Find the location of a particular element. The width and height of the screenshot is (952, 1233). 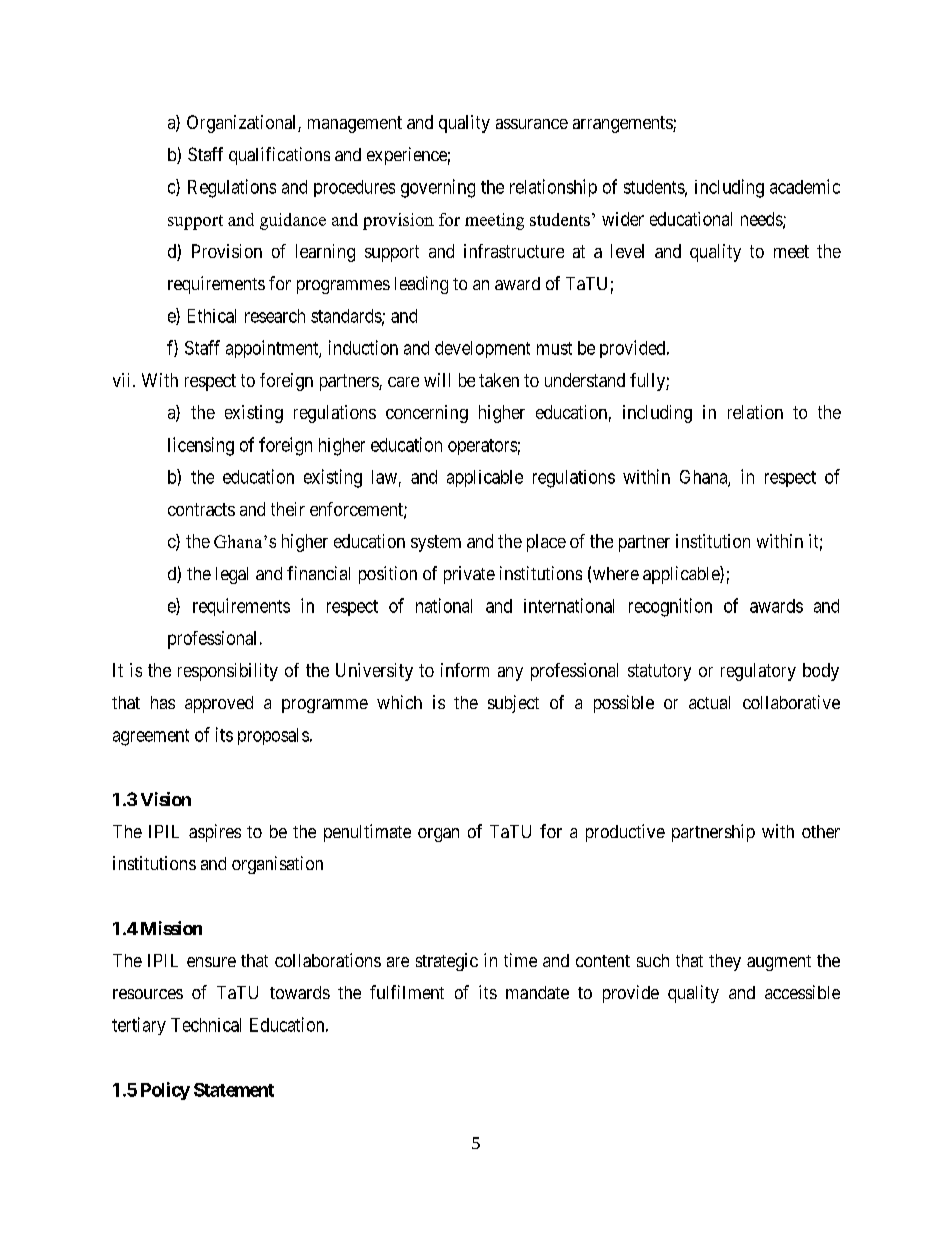

governing is located at coordinates (438, 188).
